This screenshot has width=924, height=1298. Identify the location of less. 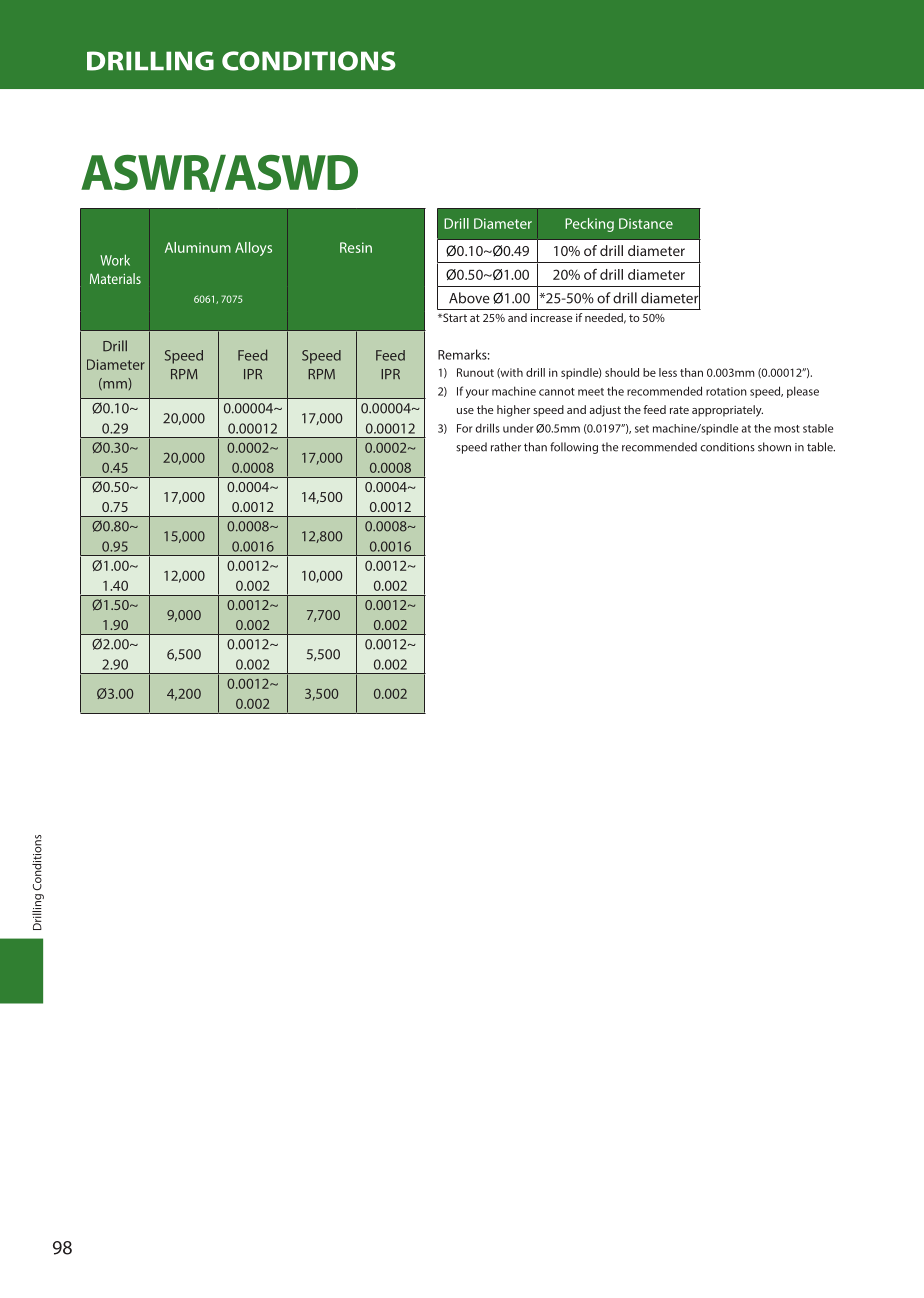
(668, 372).
